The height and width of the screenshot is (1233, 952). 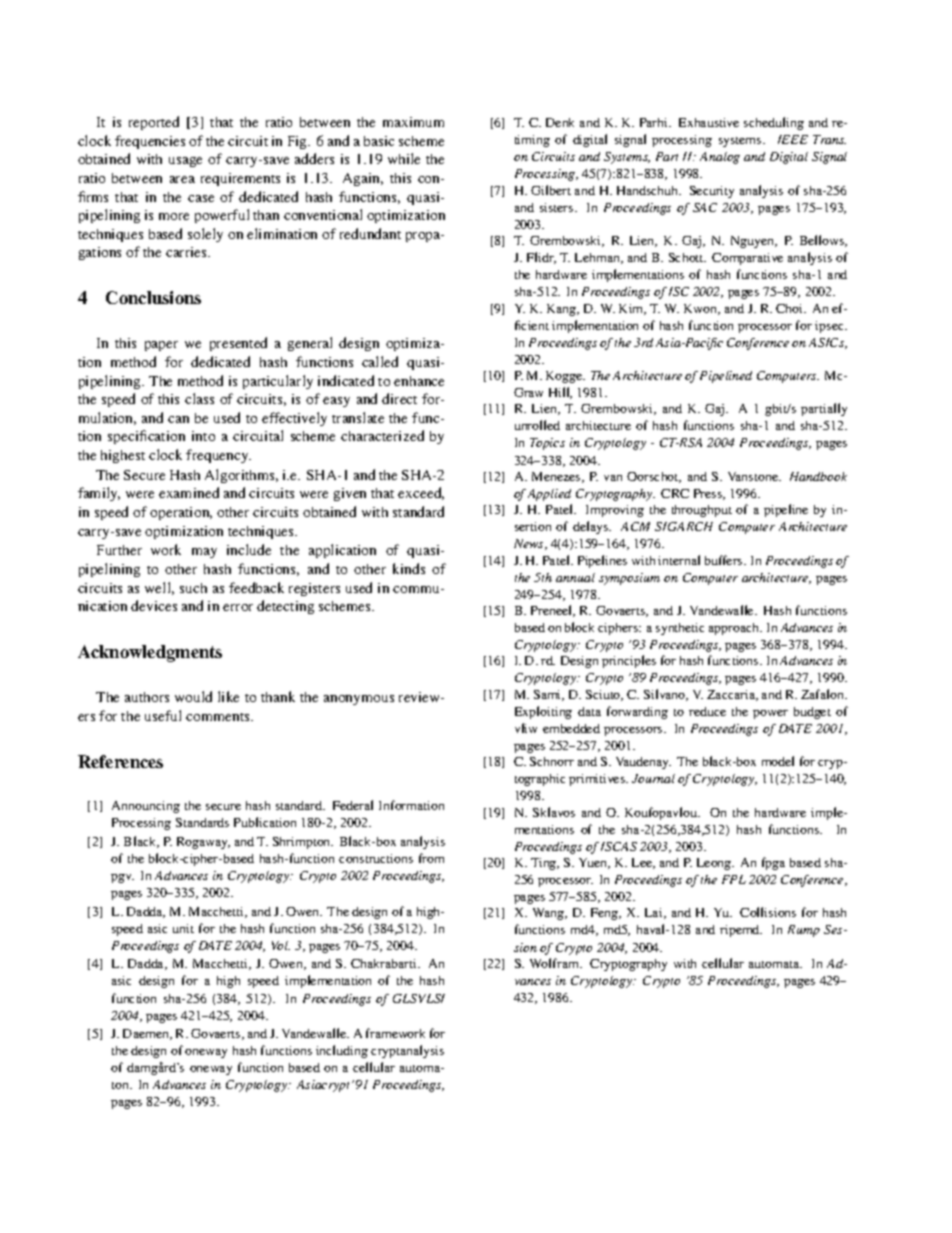 I want to click on Analog, so click(x=720, y=158).
